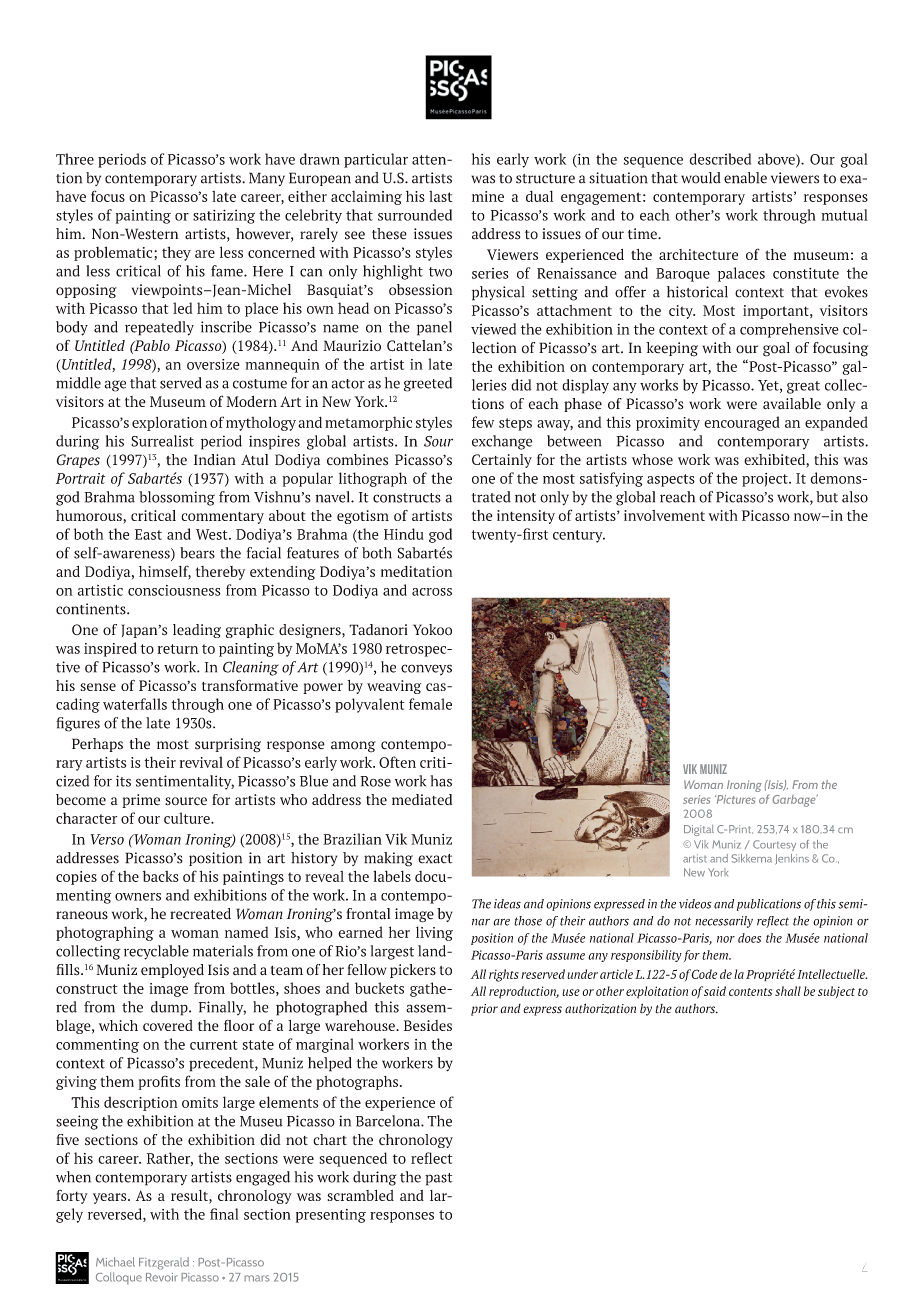  I want to click on Fitzgerald, so click(164, 1263).
